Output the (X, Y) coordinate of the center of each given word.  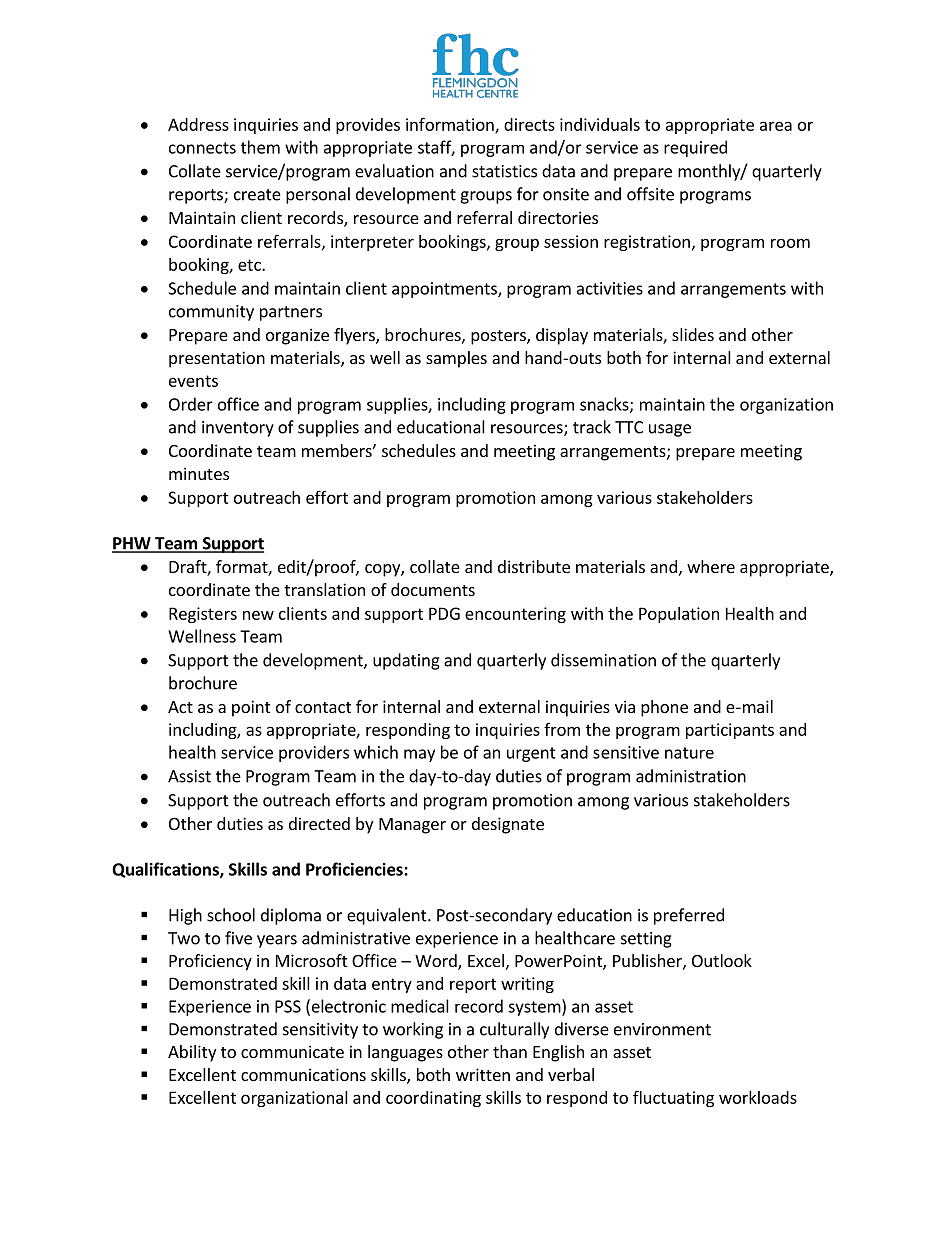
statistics (504, 171)
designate (508, 825)
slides (693, 334)
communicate (292, 1051)
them (260, 147)
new (258, 615)
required (695, 148)
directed (319, 823)
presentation (217, 359)
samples (456, 359)
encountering (515, 615)
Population (679, 615)
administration (691, 776)
